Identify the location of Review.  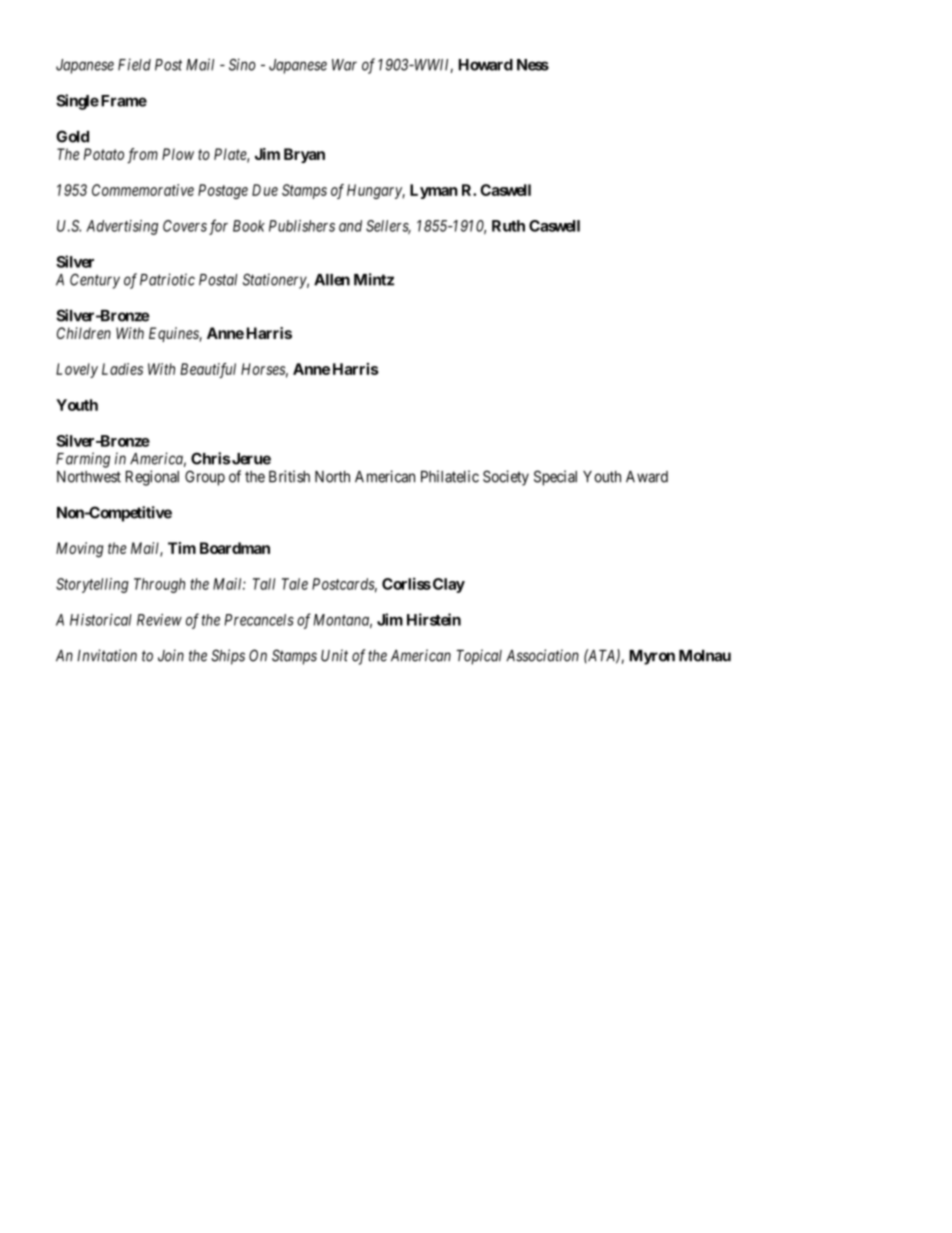
(159, 620).
